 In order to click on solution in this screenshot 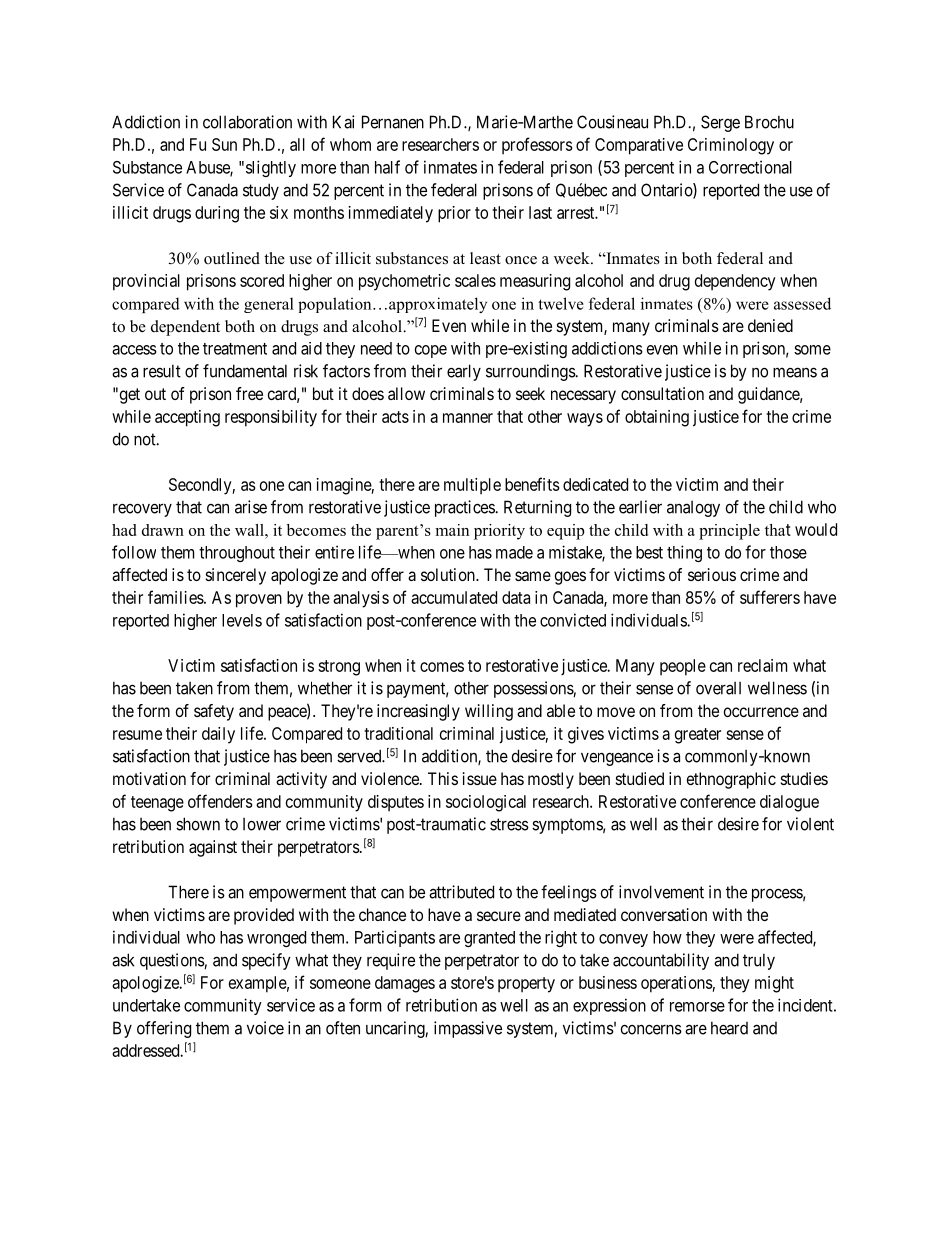, I will do `click(449, 574)`.
